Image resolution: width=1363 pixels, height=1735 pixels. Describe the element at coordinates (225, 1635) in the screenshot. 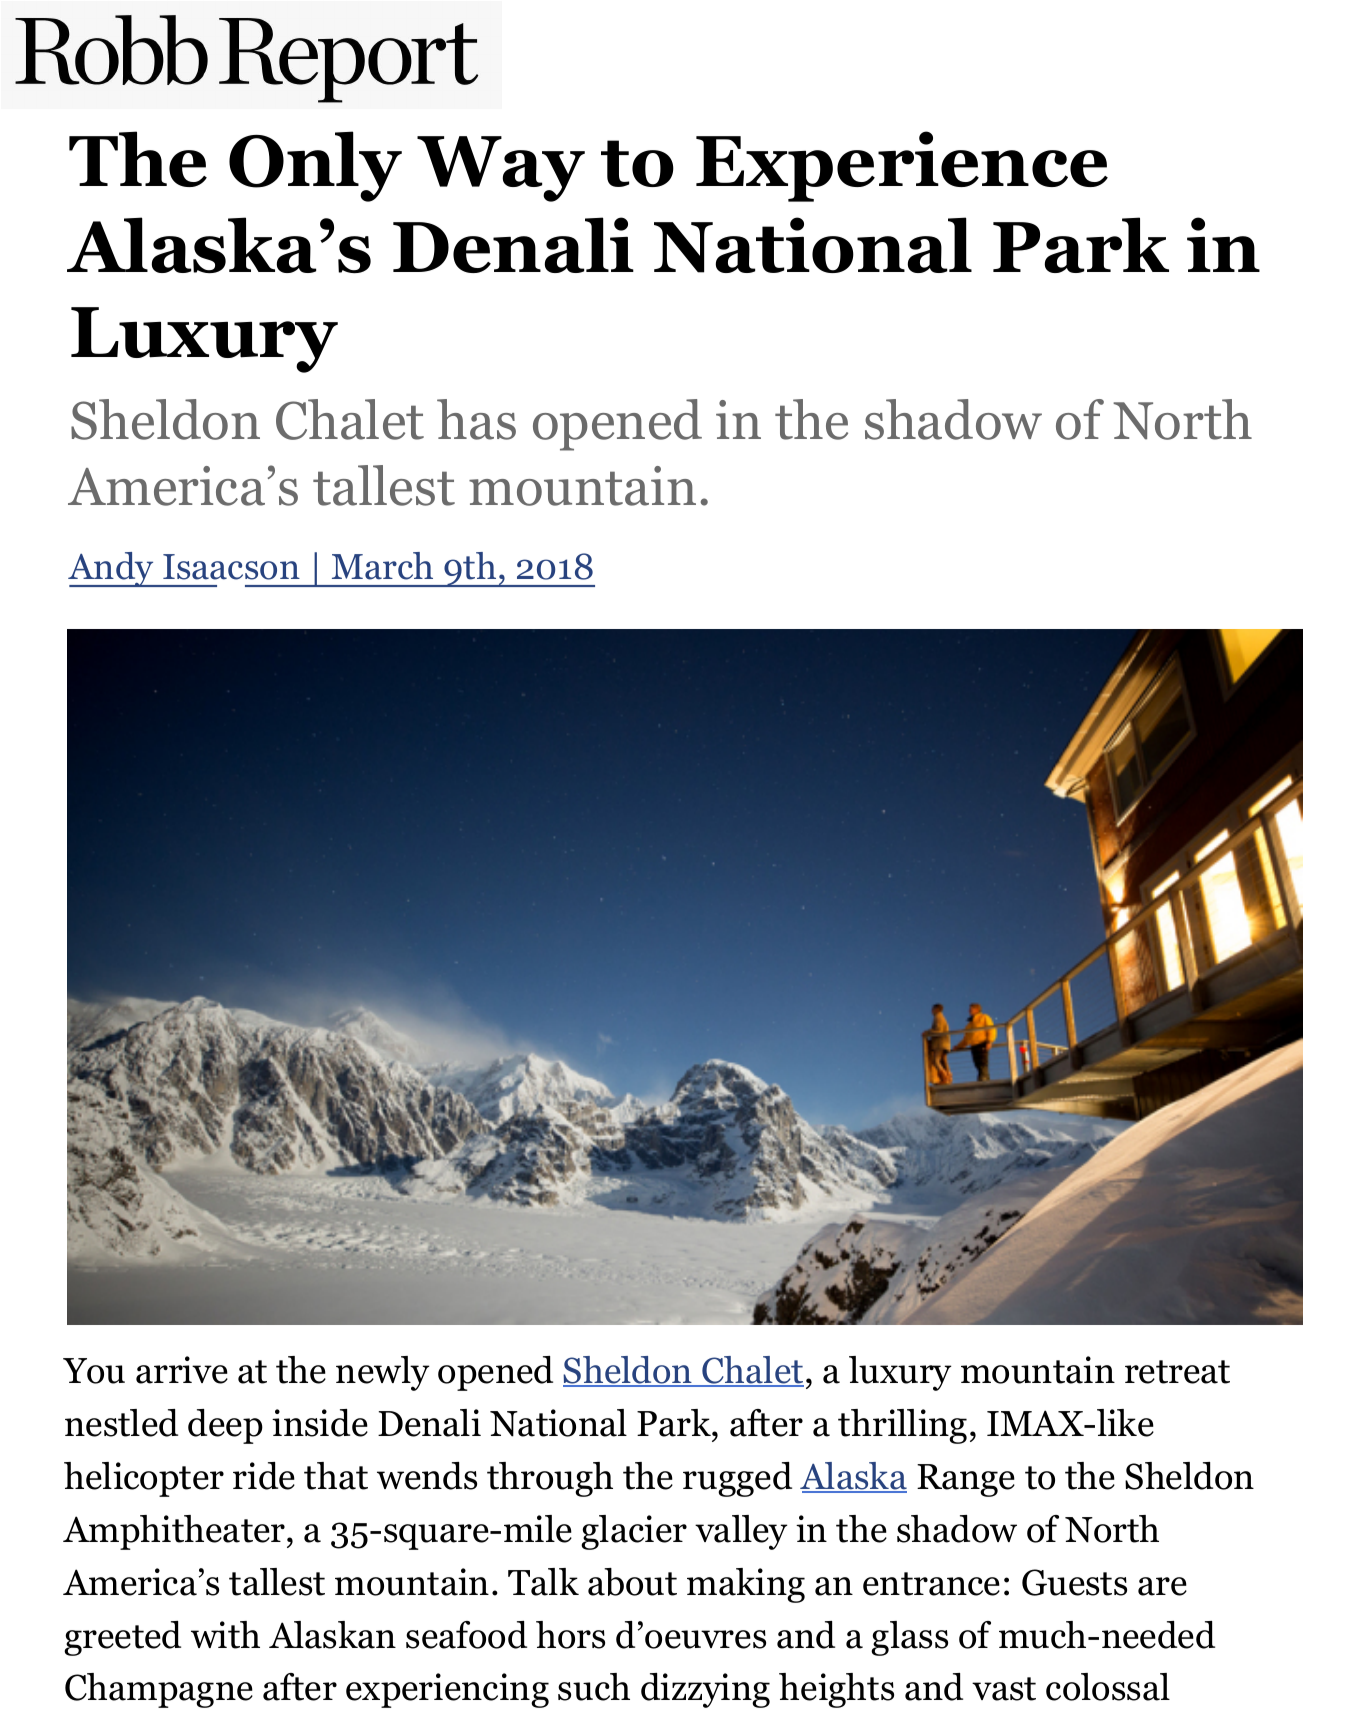

I see `with` at that location.
